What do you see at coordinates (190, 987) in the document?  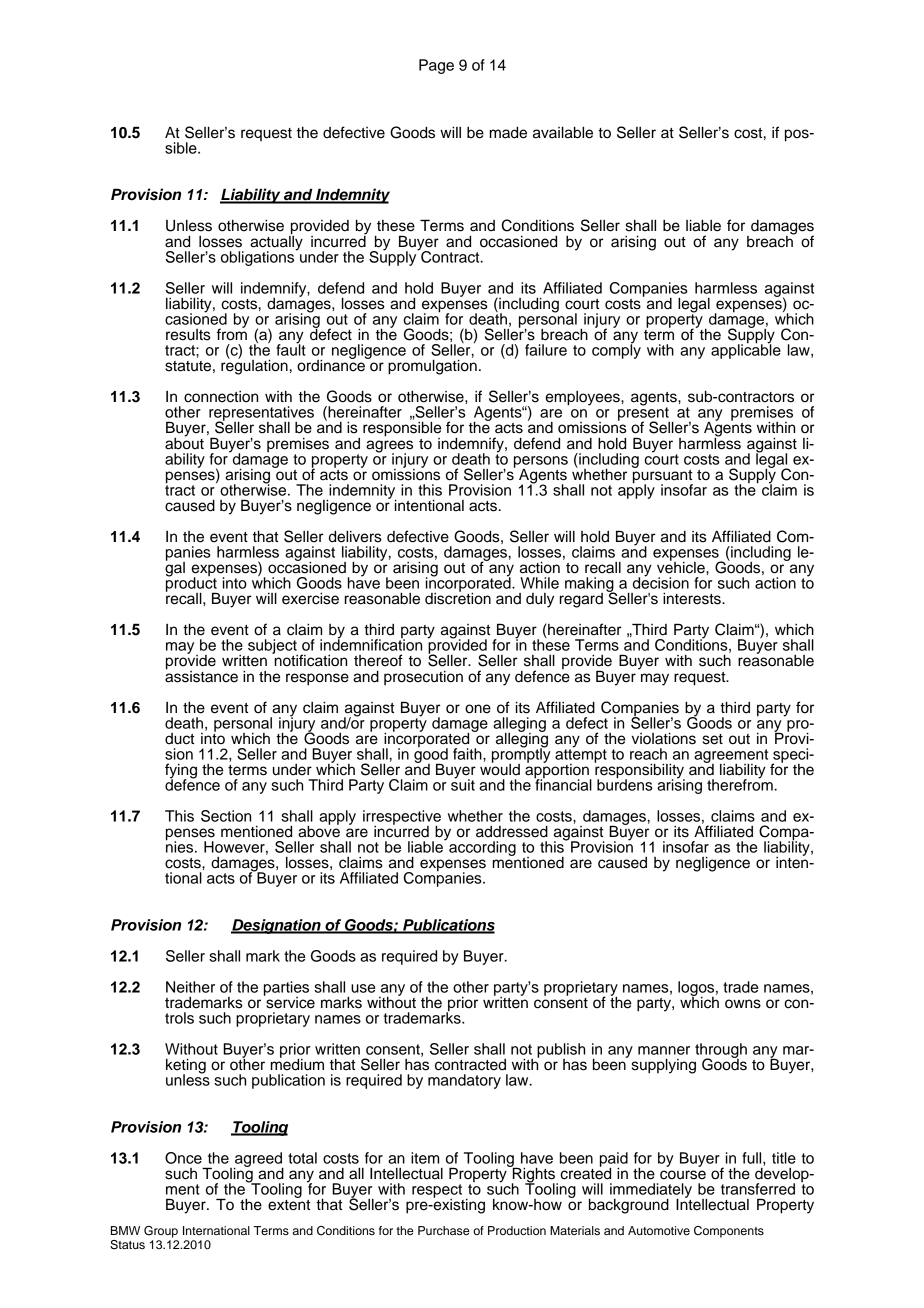 I see `Neither` at bounding box center [190, 987].
